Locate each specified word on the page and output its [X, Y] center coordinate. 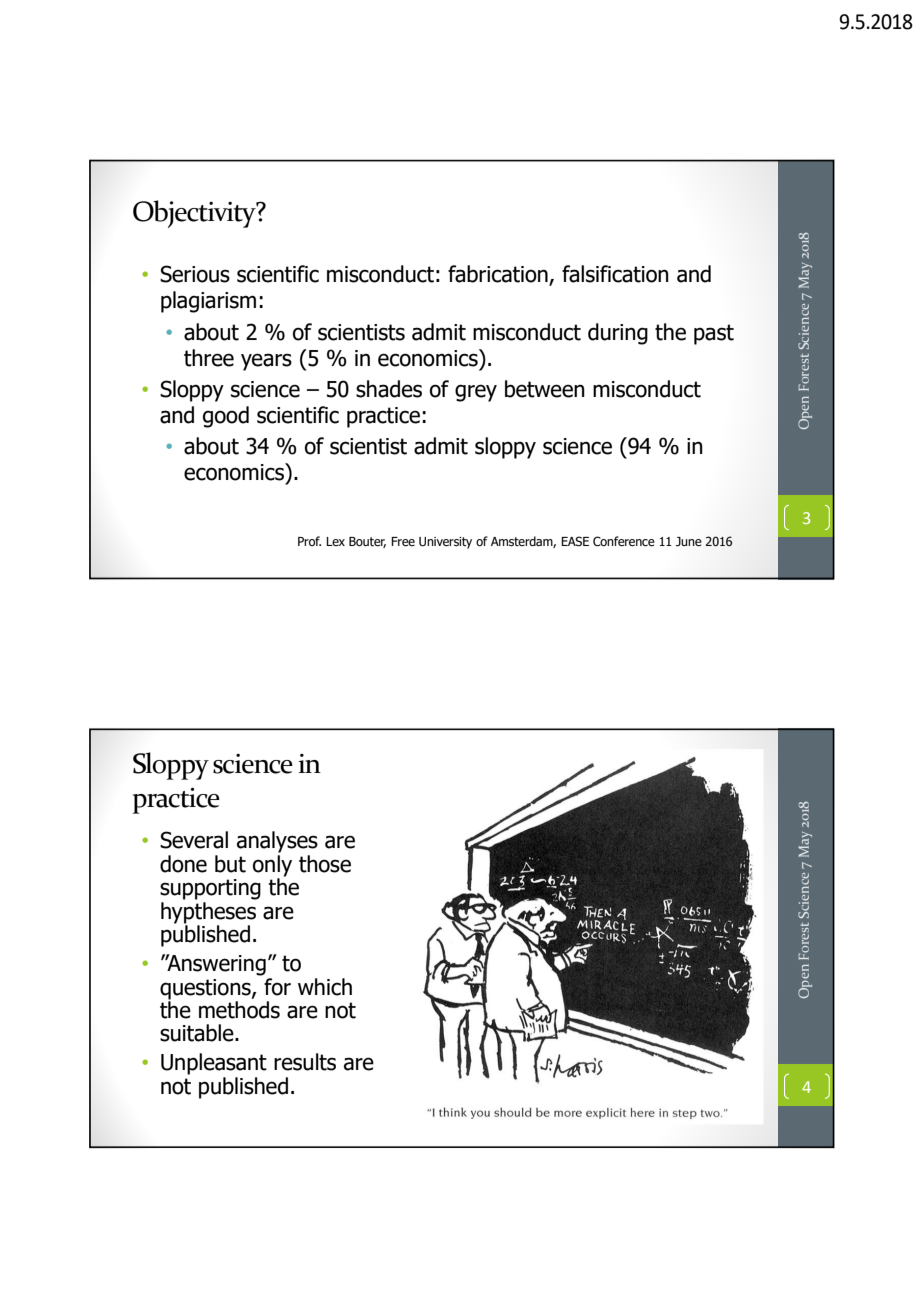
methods [239, 1010]
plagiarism [208, 302]
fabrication [499, 275]
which [325, 987]
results [305, 1062]
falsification [615, 274]
